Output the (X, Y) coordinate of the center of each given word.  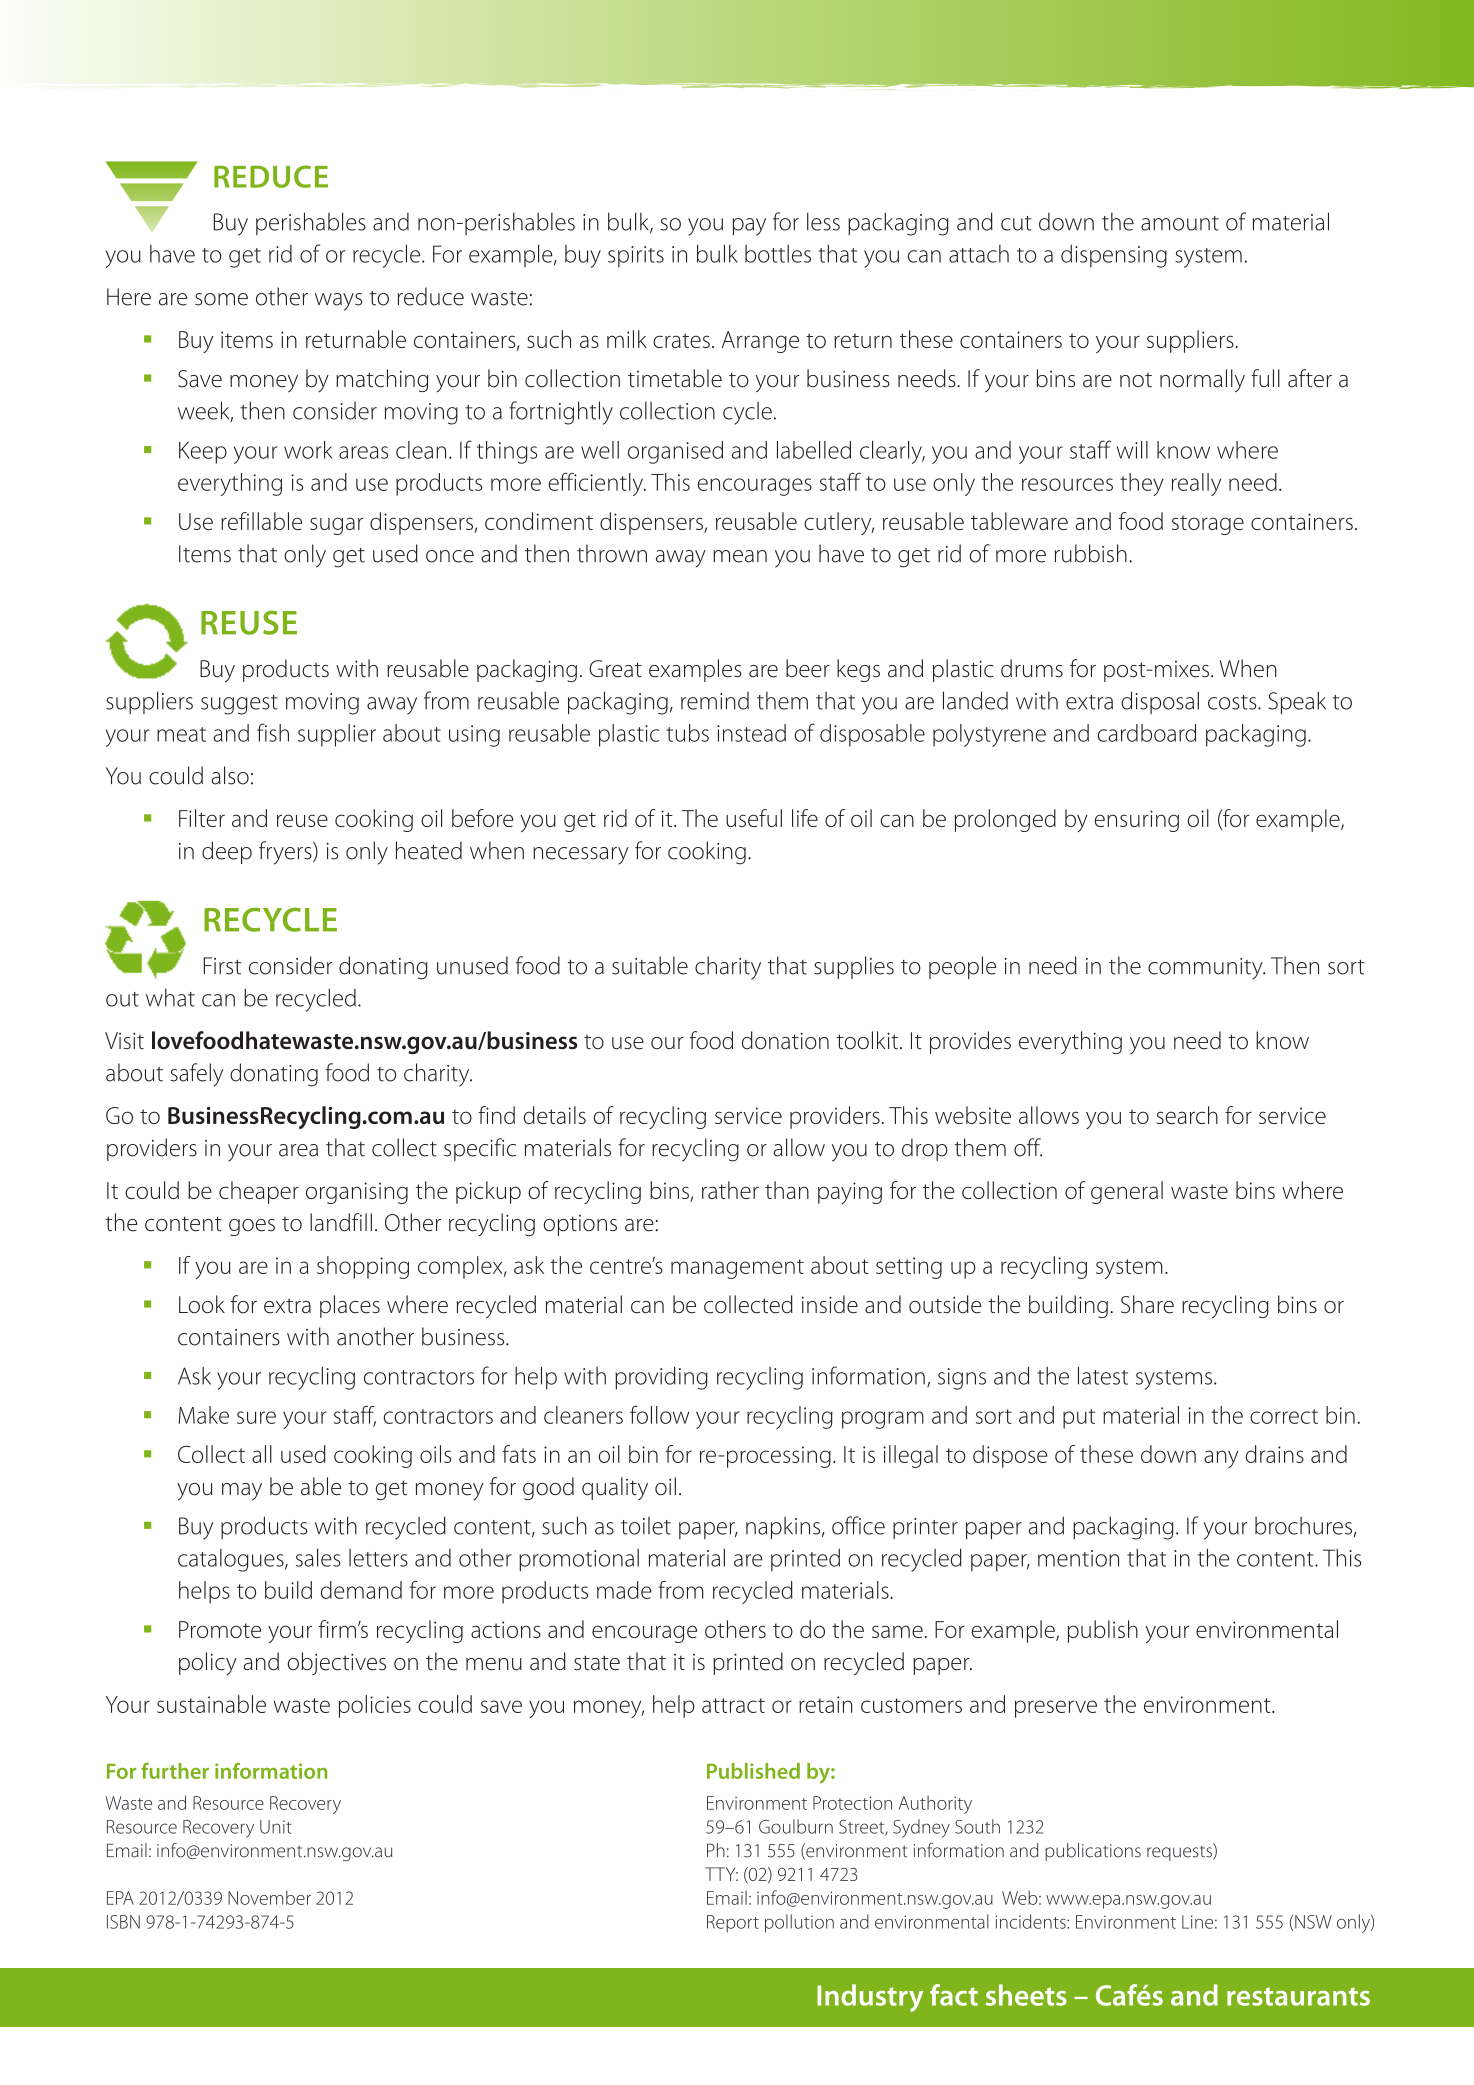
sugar (336, 526)
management (737, 1269)
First (222, 966)
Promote (220, 1629)
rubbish (1091, 553)
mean (740, 556)
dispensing (1114, 256)
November (269, 1897)
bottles (778, 254)
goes (252, 1227)
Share (1147, 1304)
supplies (854, 967)
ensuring (1137, 821)
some (221, 299)
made (624, 1590)
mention (1078, 1558)
